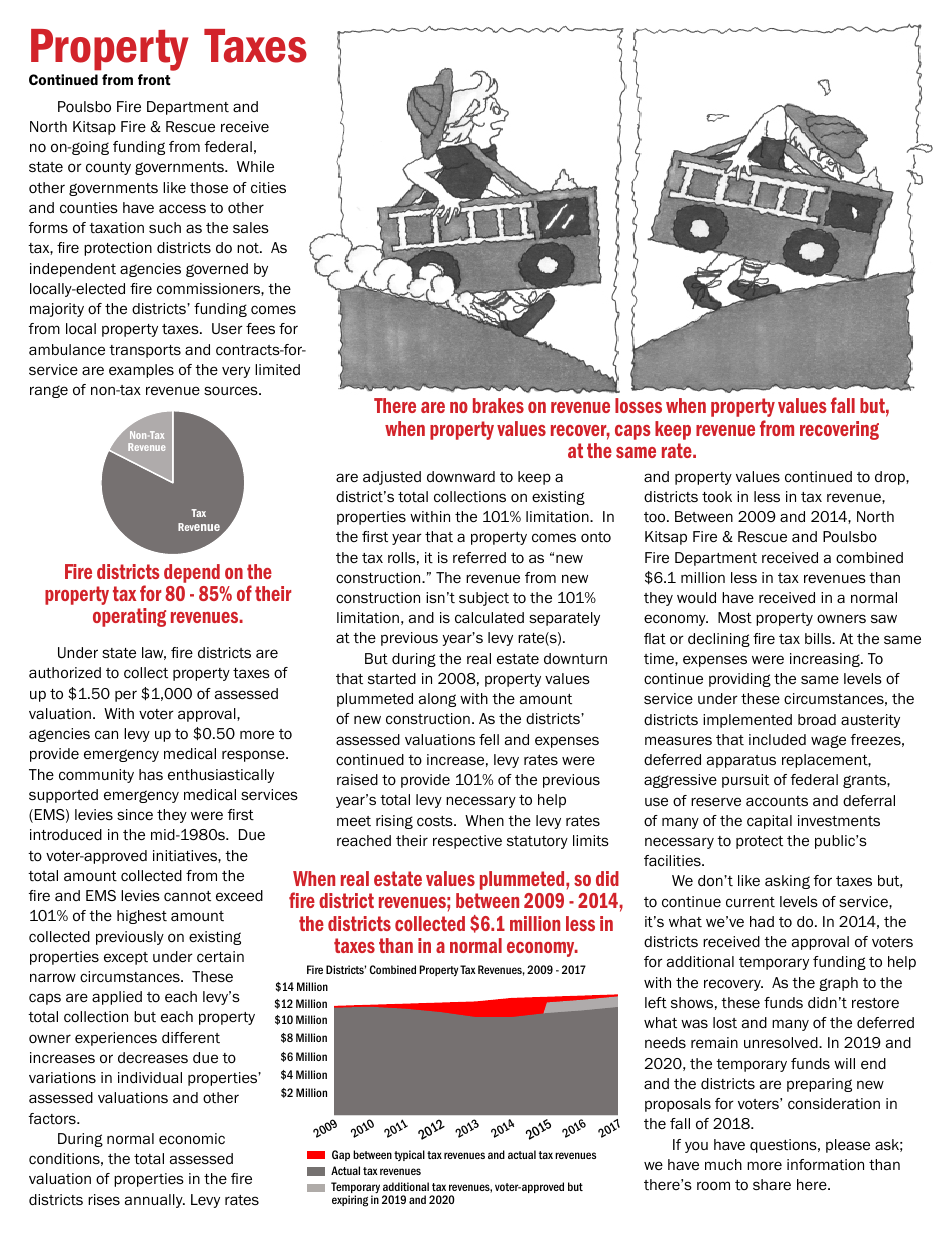  What do you see at coordinates (436, 821) in the document?
I see `costs` at bounding box center [436, 821].
